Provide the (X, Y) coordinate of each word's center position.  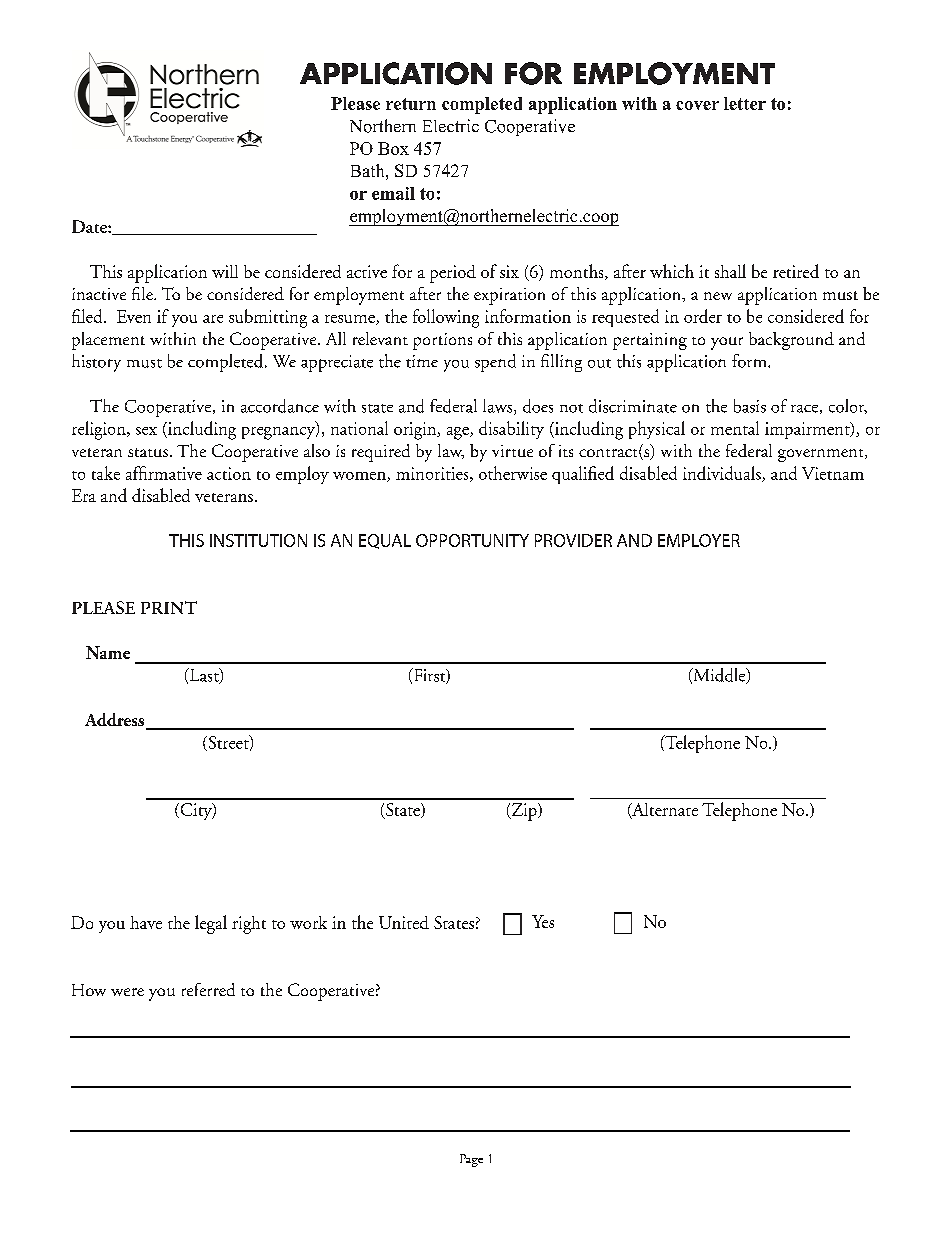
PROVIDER (573, 540)
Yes (543, 921)
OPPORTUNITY (472, 540)
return (411, 104)
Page (471, 1160)
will (225, 271)
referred (208, 989)
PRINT (169, 607)
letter (745, 103)
